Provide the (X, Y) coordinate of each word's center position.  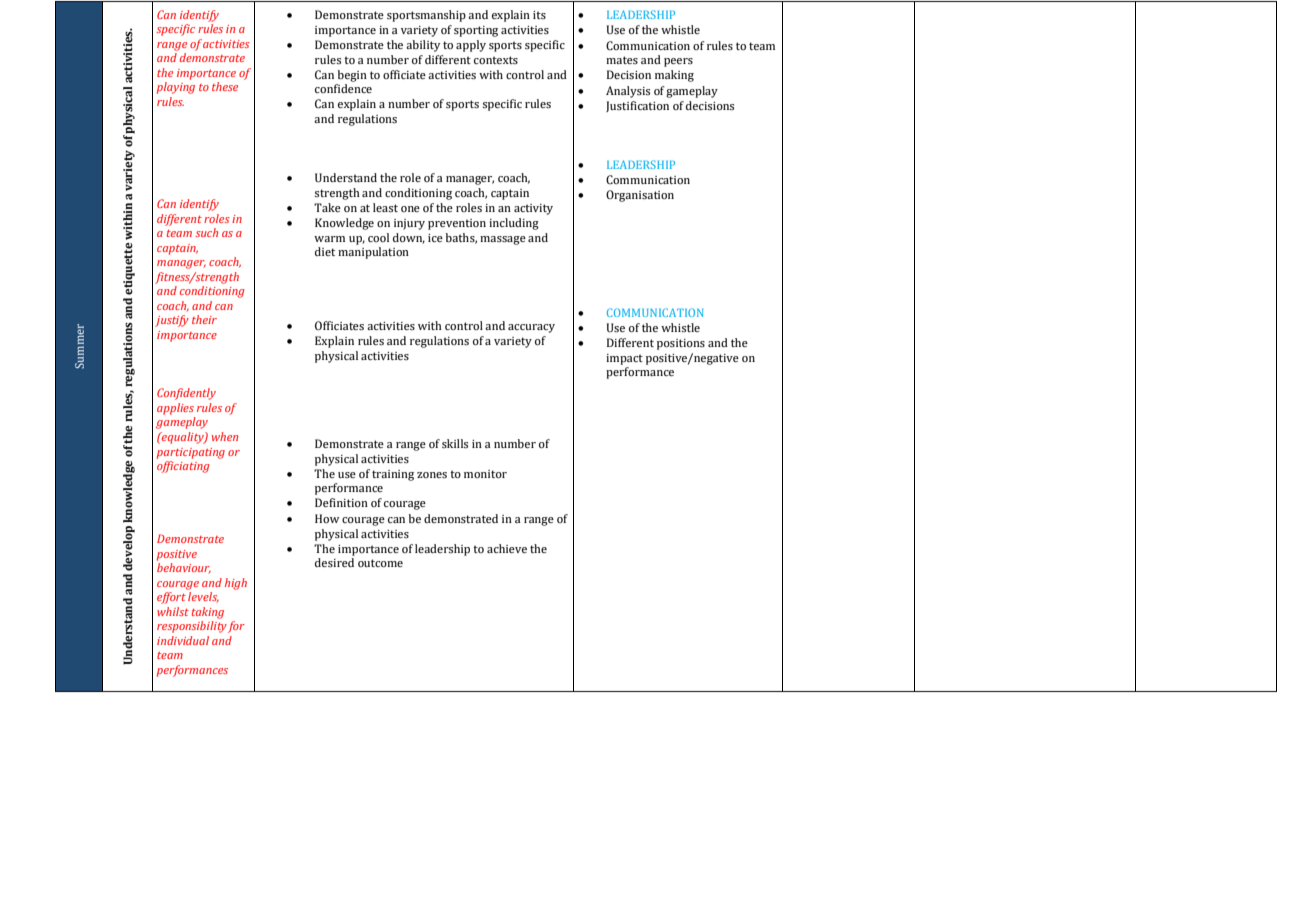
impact (624, 359)
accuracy (531, 328)
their (204, 319)
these (225, 86)
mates (622, 60)
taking (208, 613)
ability (423, 46)
